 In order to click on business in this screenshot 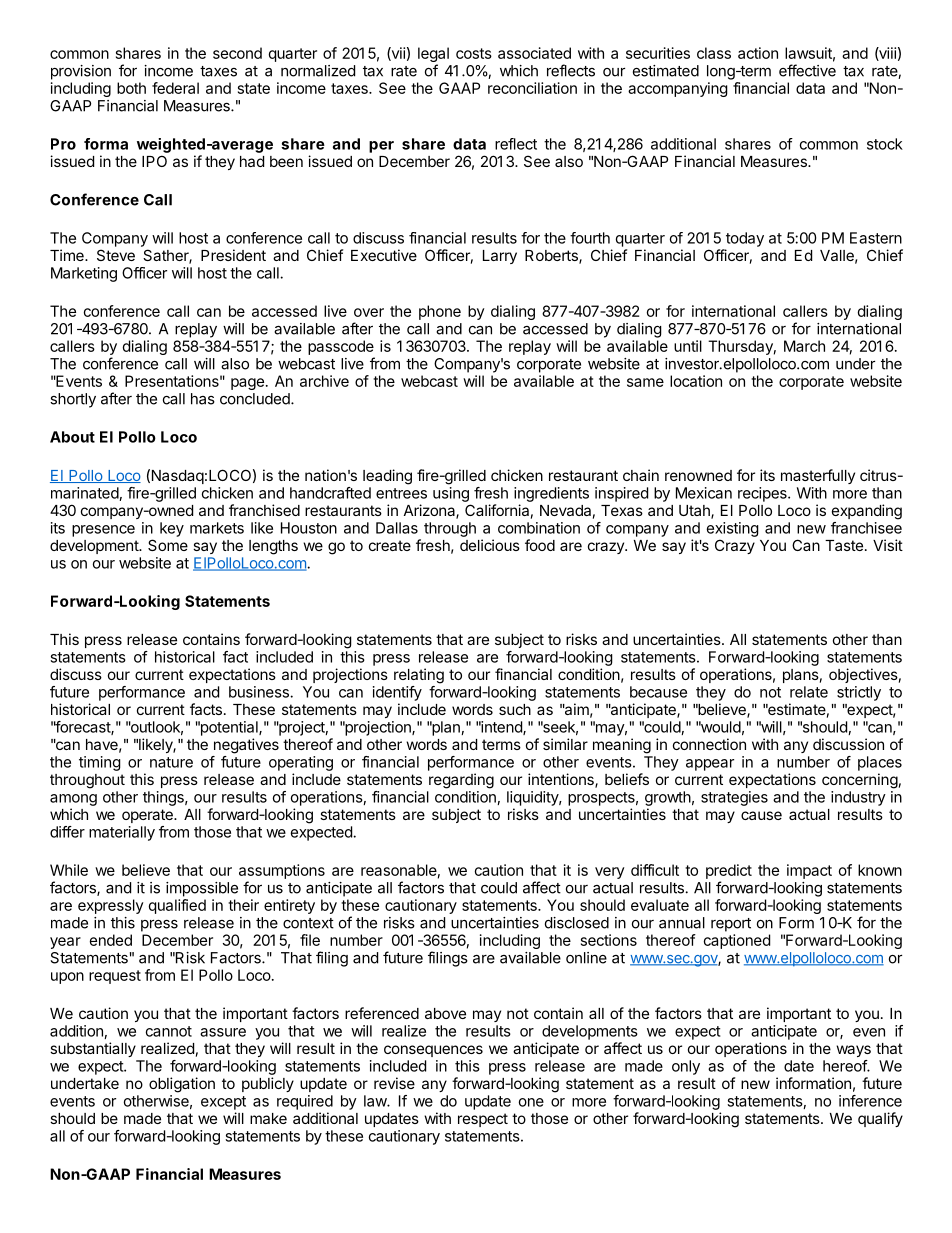, I will do `click(260, 692)`.
